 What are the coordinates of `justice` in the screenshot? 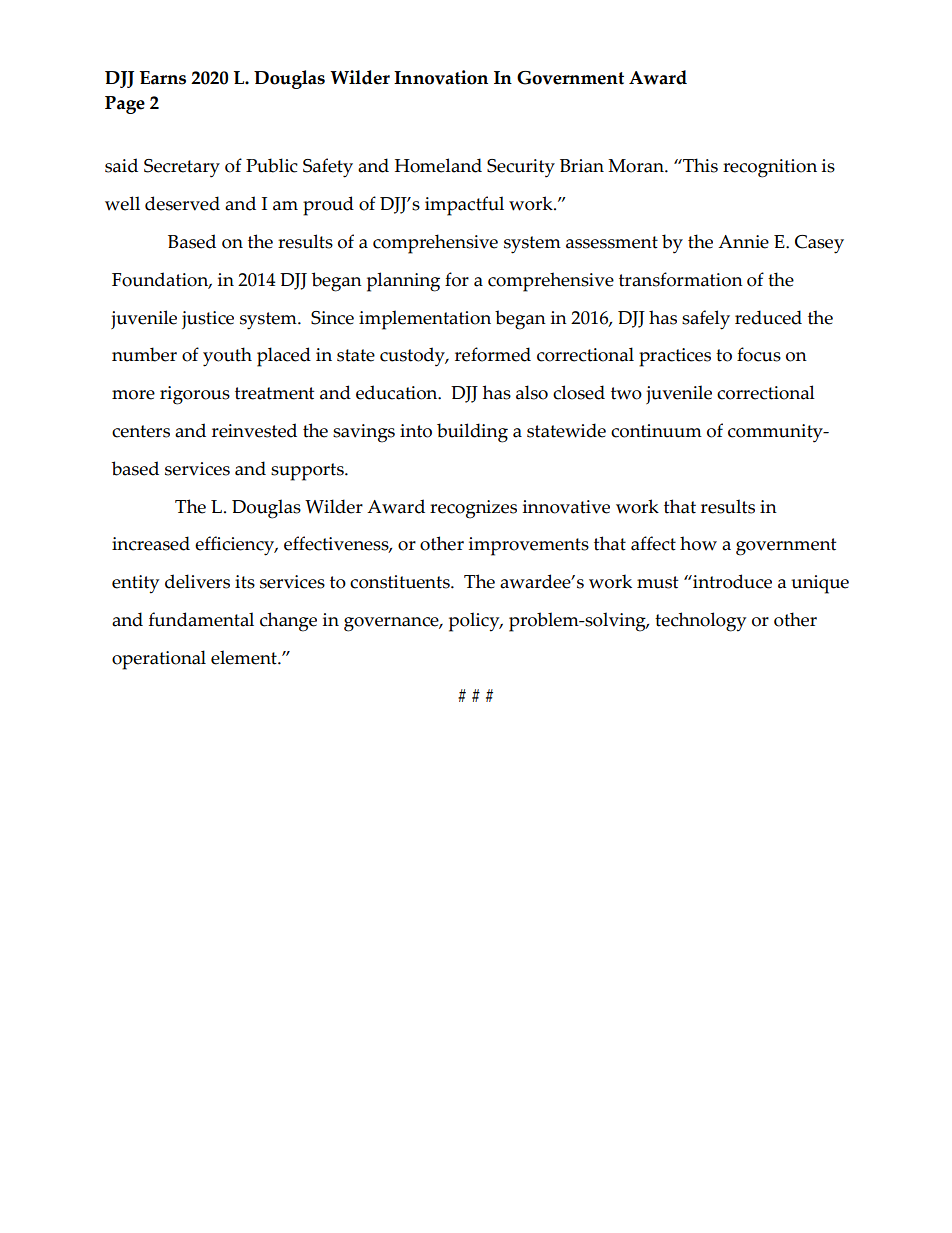 It's located at (208, 320).
